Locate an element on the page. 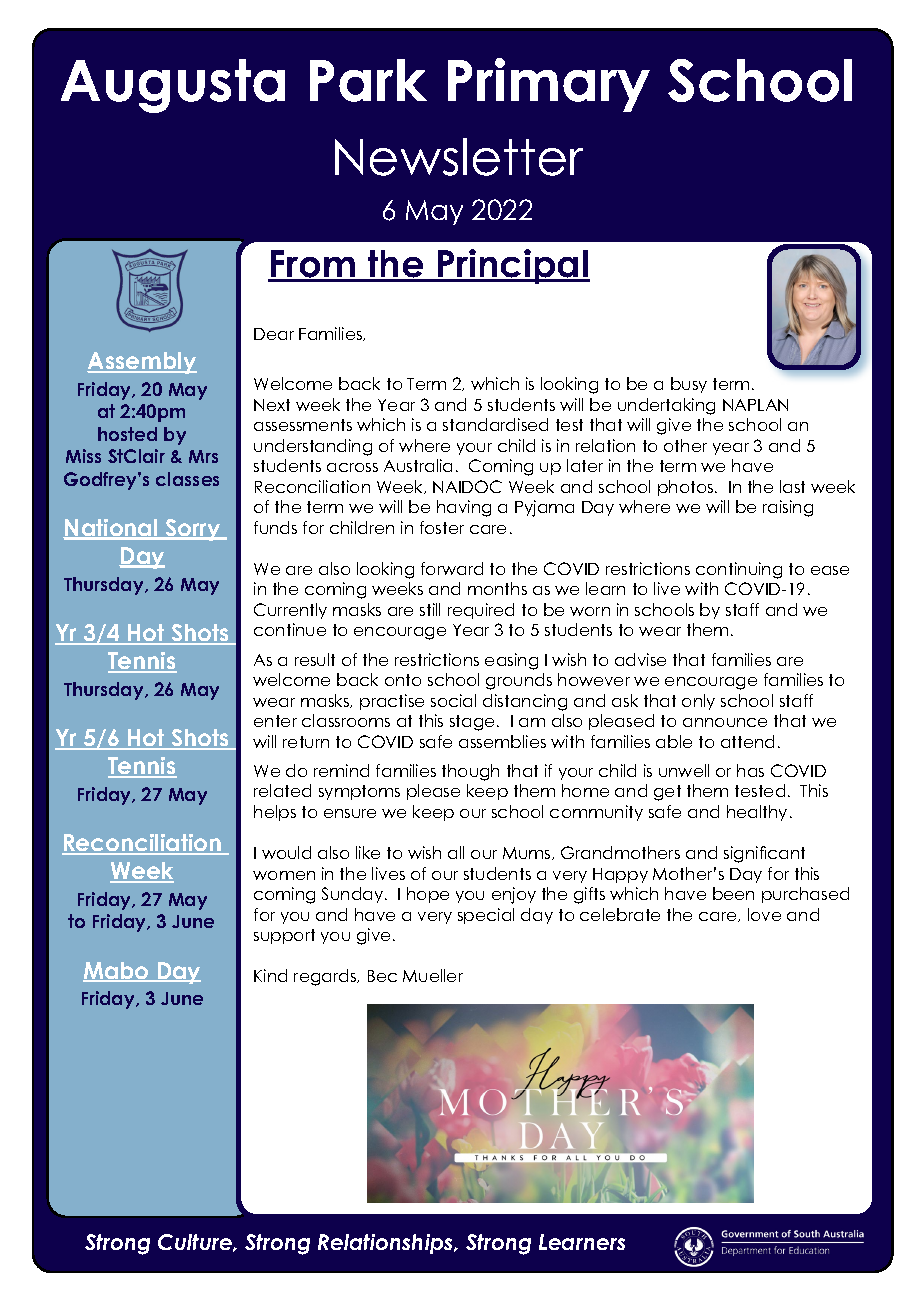 This document has height=1308, width=924. only is located at coordinates (698, 702).
